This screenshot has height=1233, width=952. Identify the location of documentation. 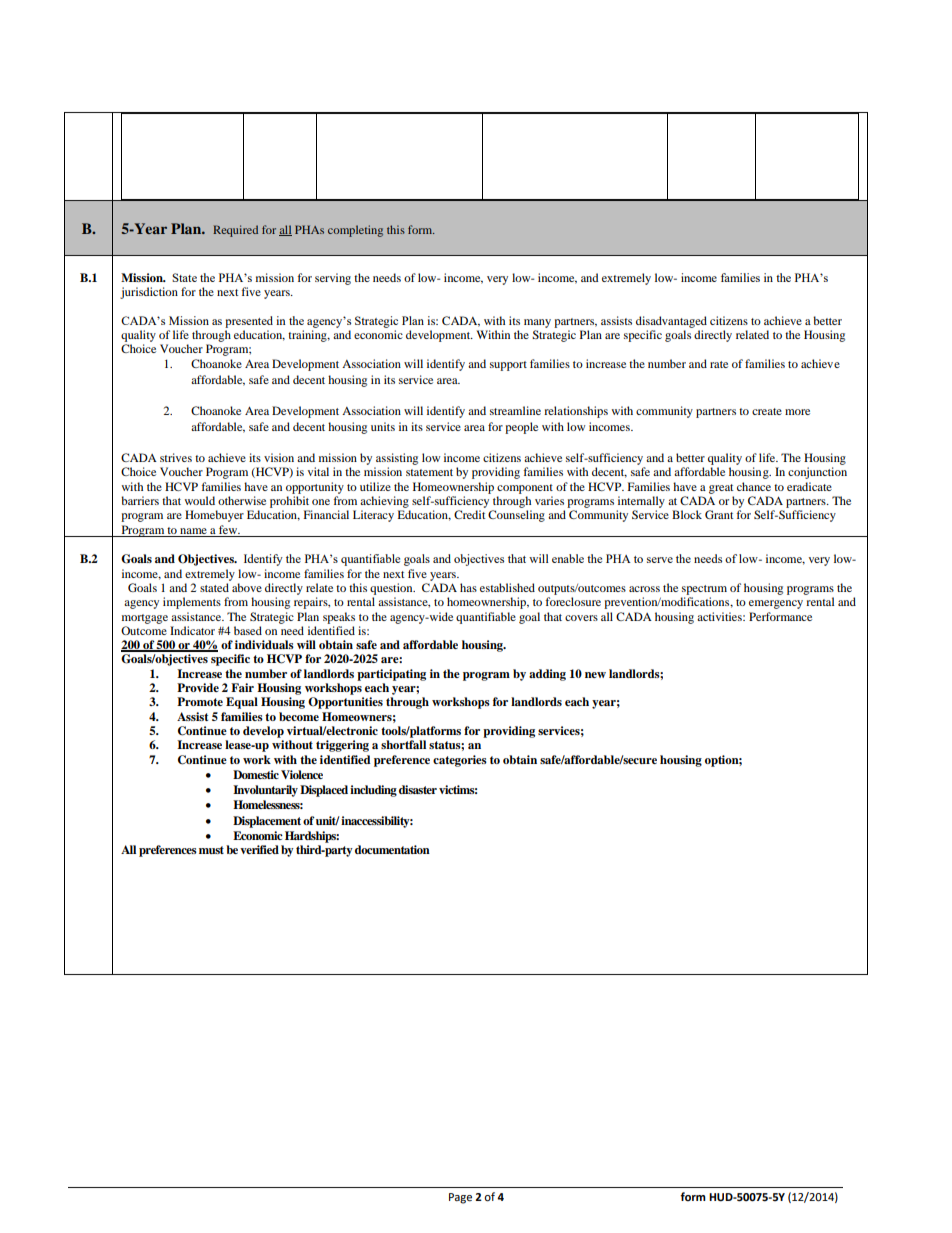
(392, 849).
